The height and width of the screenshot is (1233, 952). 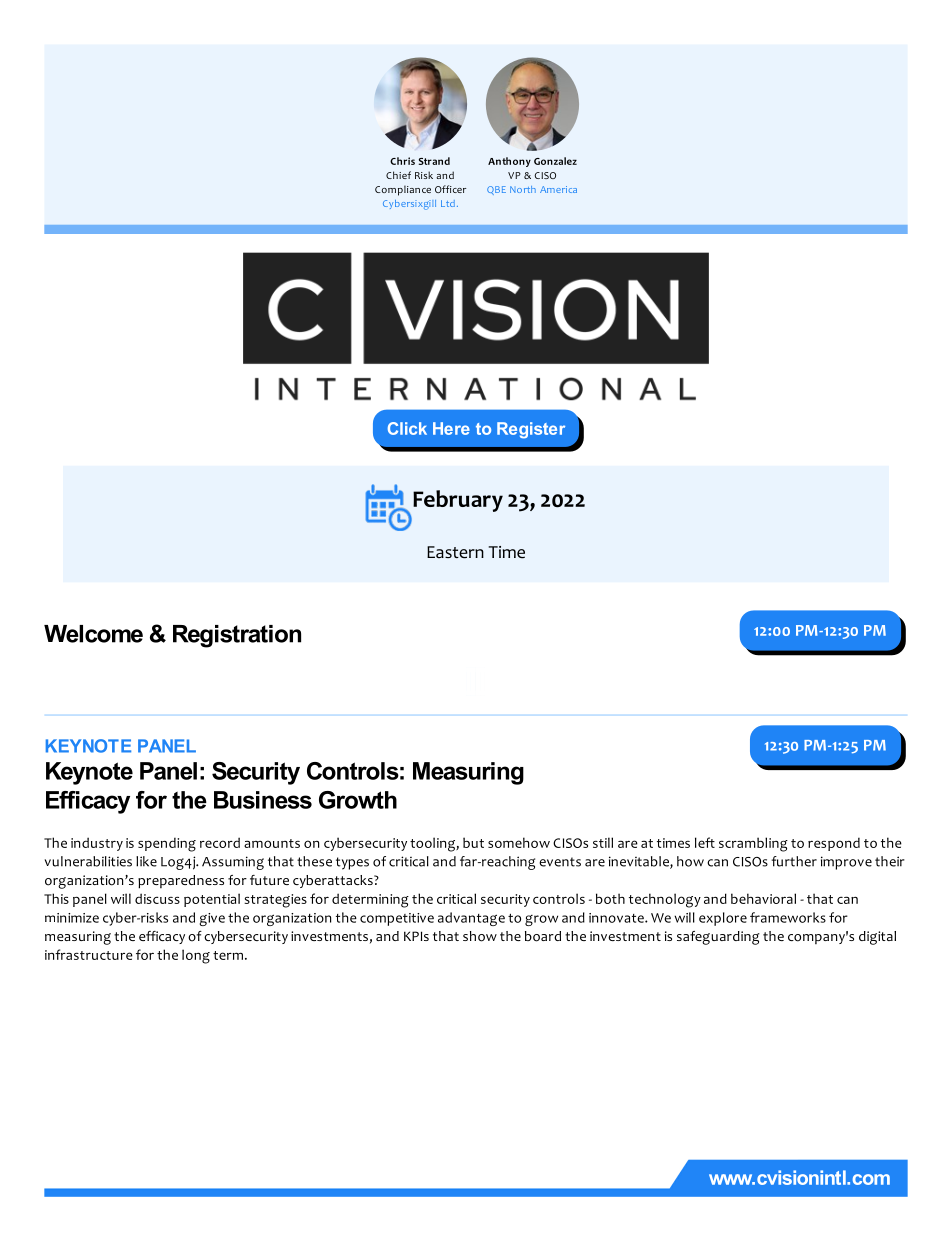 I want to click on Click, so click(x=407, y=428).
